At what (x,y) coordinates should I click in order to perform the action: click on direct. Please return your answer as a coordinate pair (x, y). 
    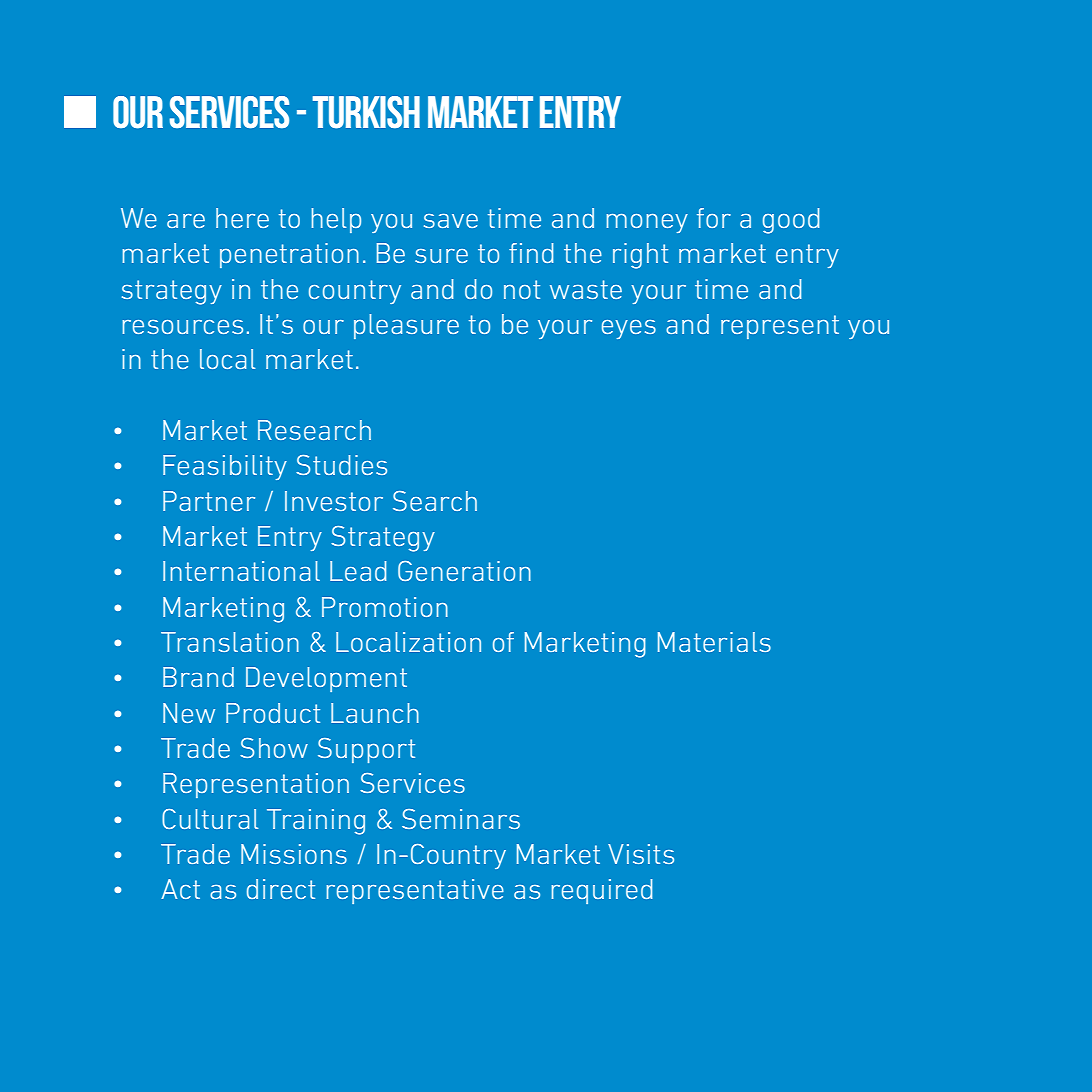
    Looking at the image, I should click on (281, 889).
